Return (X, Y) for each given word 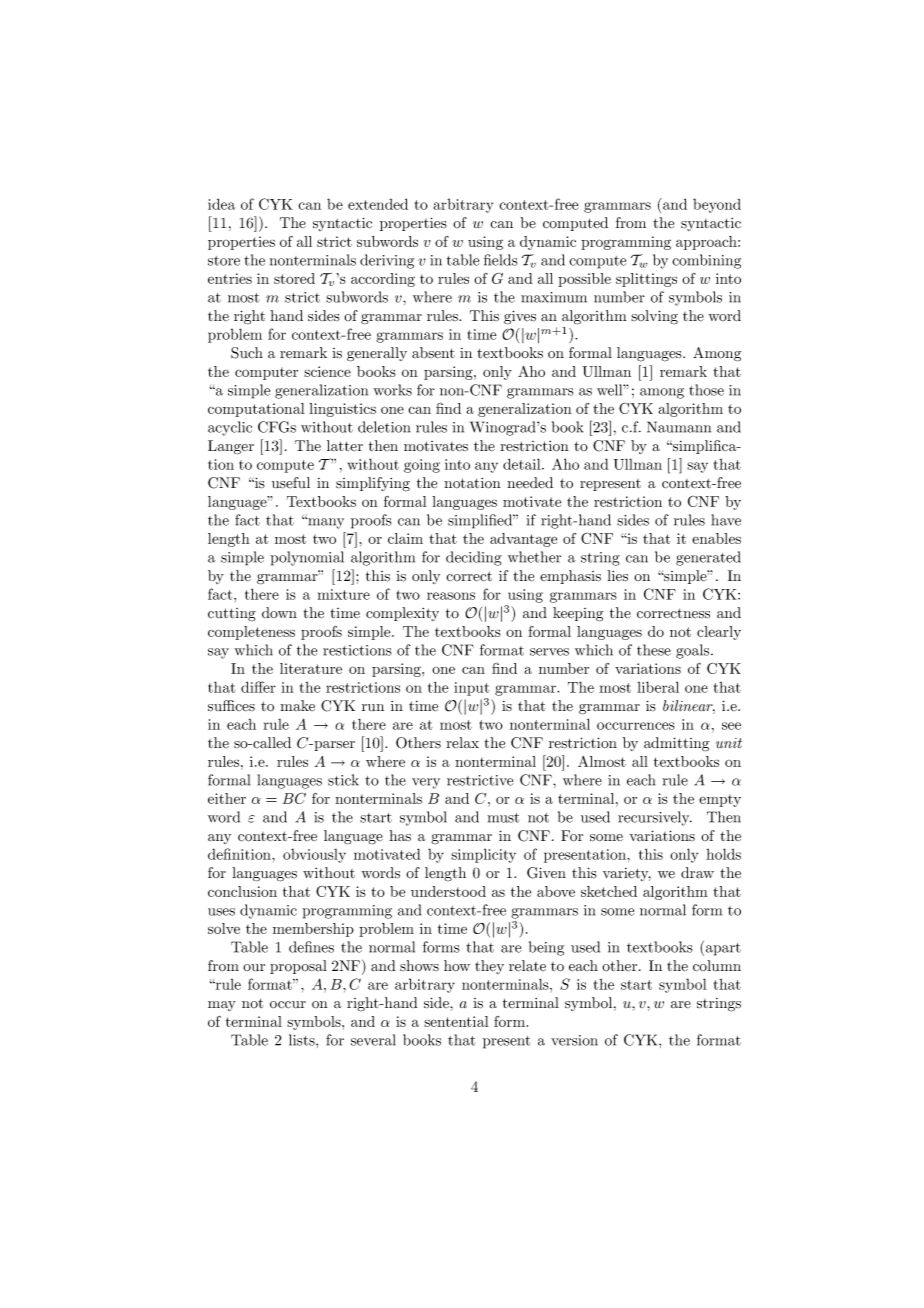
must (503, 818)
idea (221, 204)
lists (303, 1040)
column (717, 966)
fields (501, 260)
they (489, 967)
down (279, 612)
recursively (655, 818)
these (654, 650)
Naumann (679, 427)
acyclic (230, 428)
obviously (314, 855)
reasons (451, 596)
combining (706, 261)
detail (523, 464)
